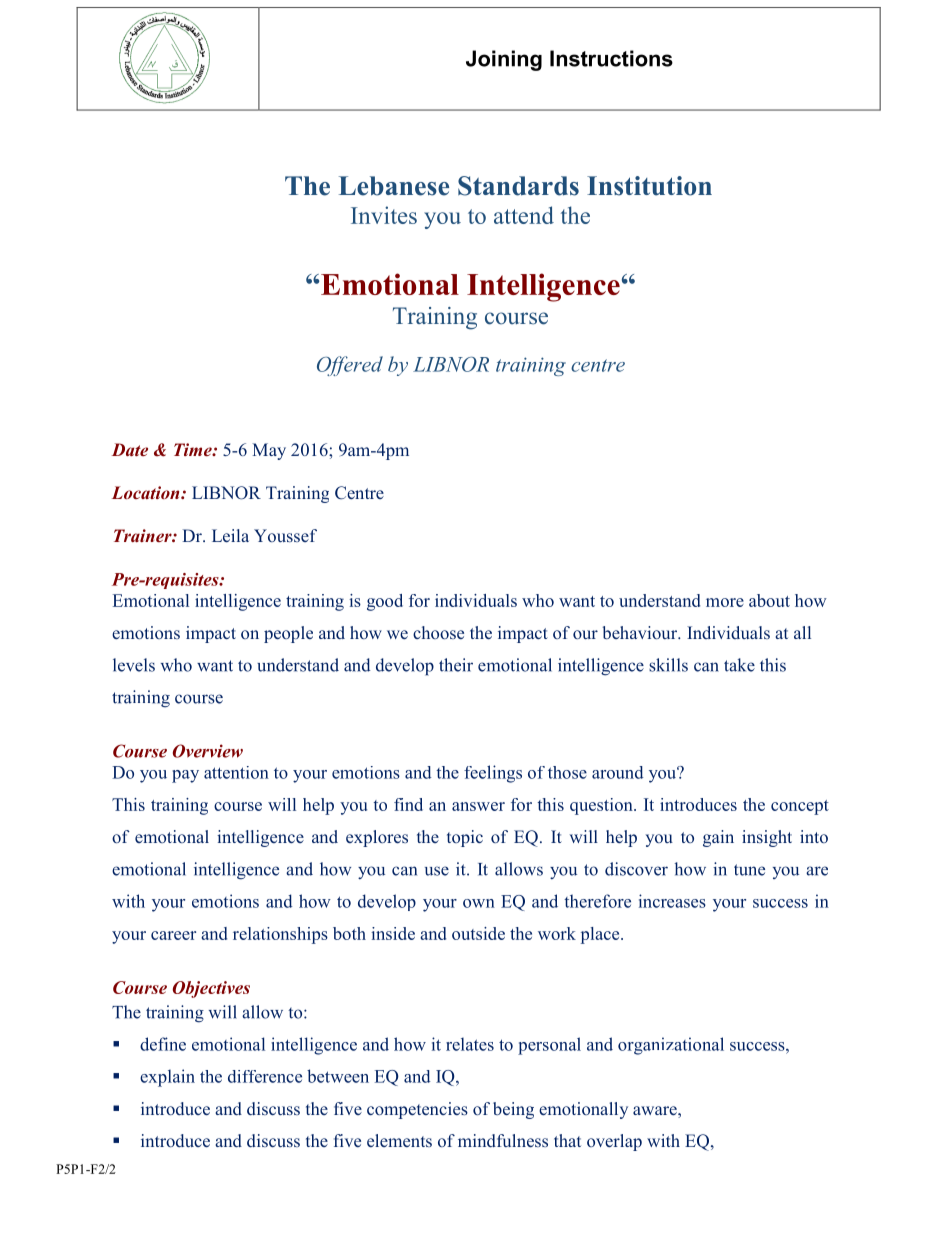  Describe the element at coordinates (504, 60) in the screenshot. I see `Joining` at that location.
